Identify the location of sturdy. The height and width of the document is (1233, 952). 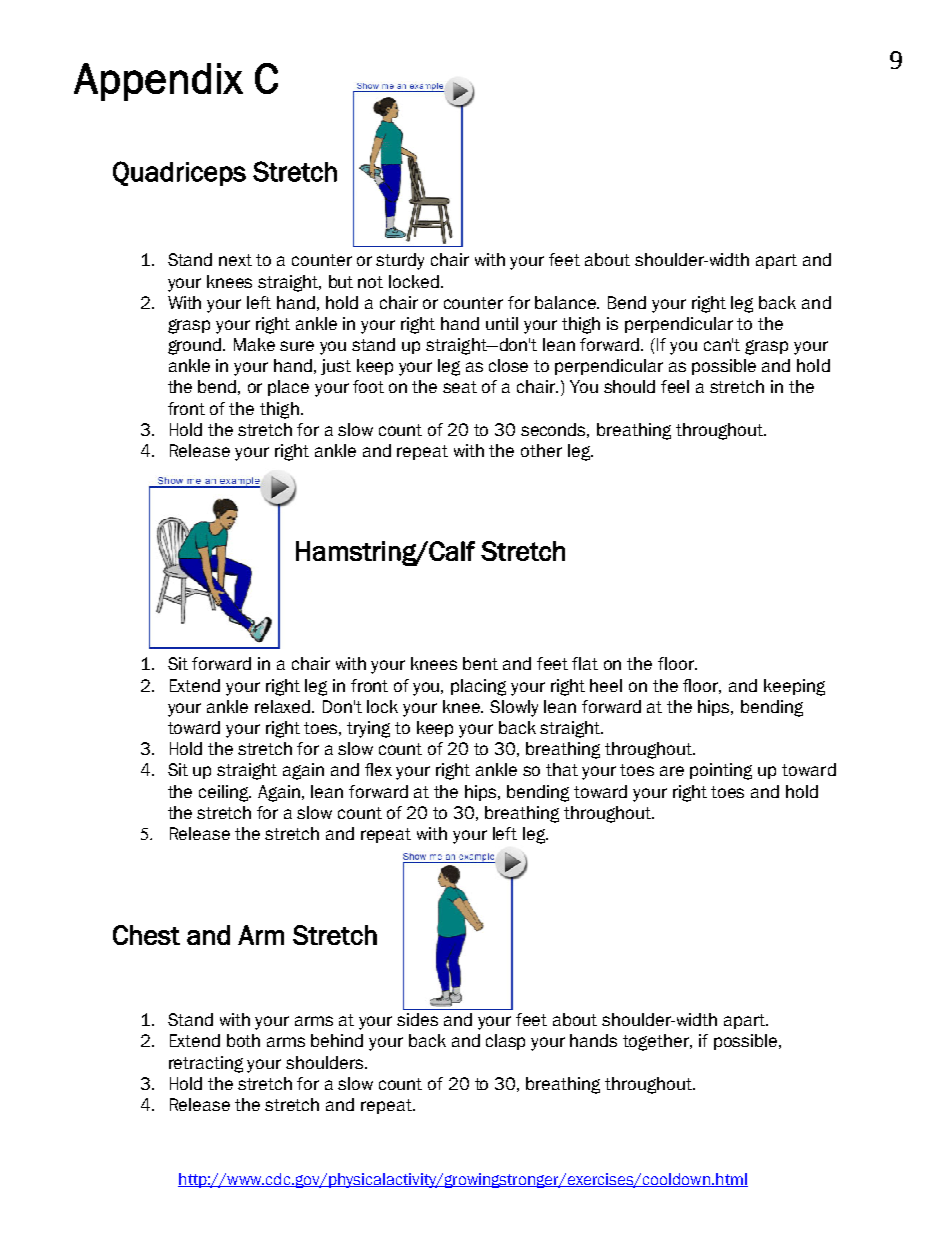
(400, 261).
